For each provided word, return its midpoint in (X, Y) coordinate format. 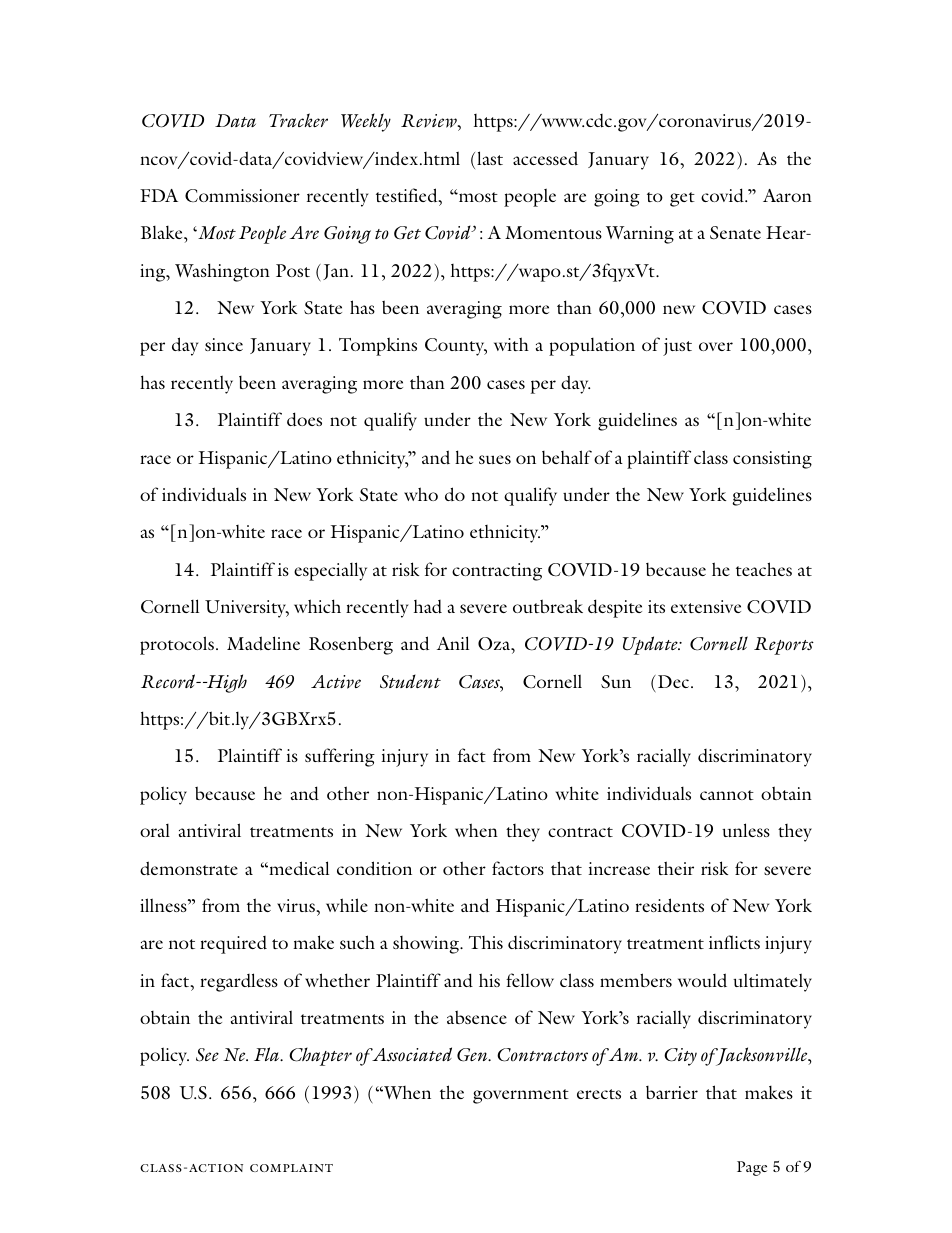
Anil (453, 643)
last (490, 158)
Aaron (787, 195)
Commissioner (242, 195)
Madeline (263, 643)
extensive (706, 606)
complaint (291, 1168)
